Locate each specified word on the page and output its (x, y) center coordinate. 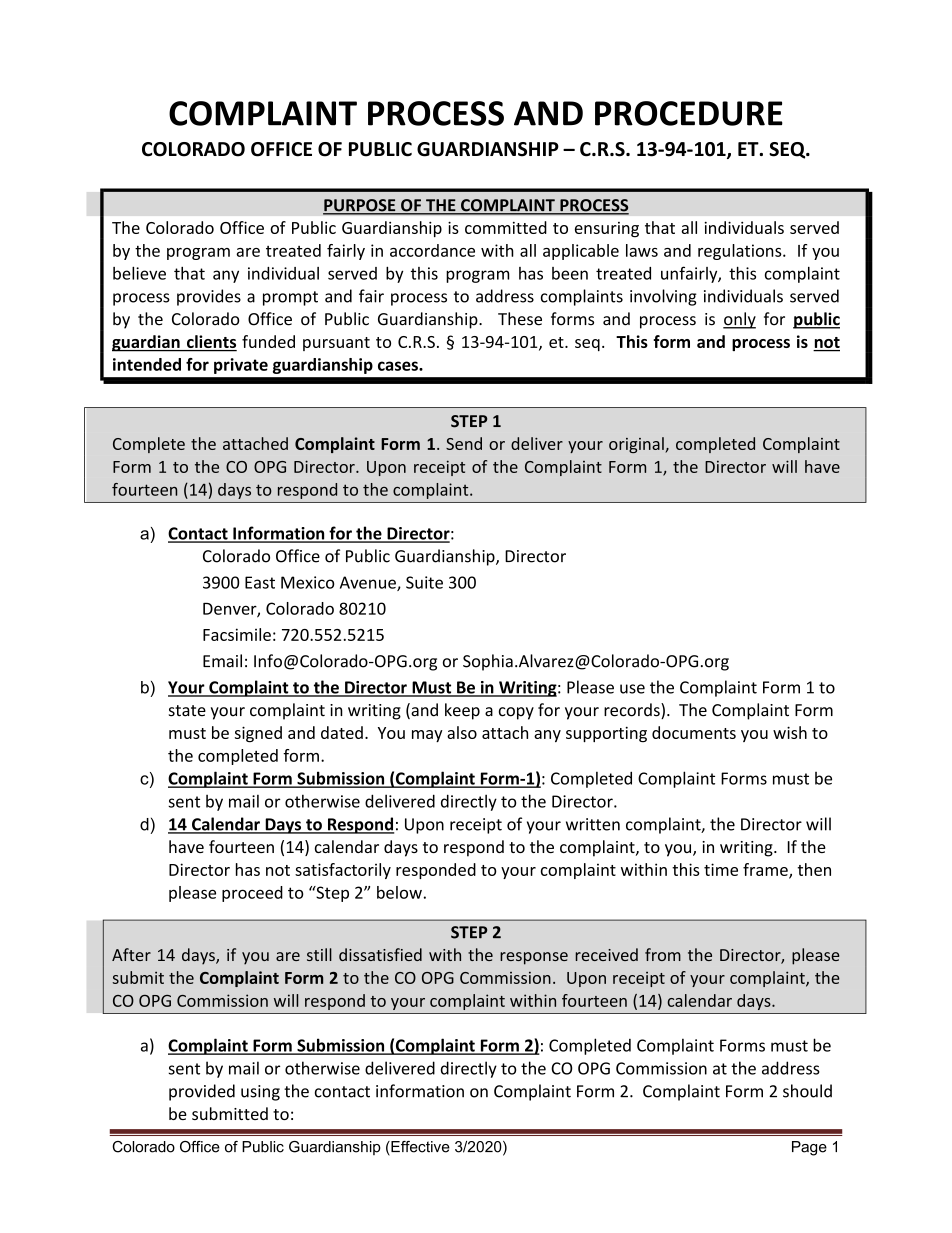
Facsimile (237, 634)
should (807, 1091)
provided (202, 1092)
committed (506, 227)
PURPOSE (360, 206)
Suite (424, 582)
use (632, 689)
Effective (419, 1148)
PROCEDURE (689, 113)
